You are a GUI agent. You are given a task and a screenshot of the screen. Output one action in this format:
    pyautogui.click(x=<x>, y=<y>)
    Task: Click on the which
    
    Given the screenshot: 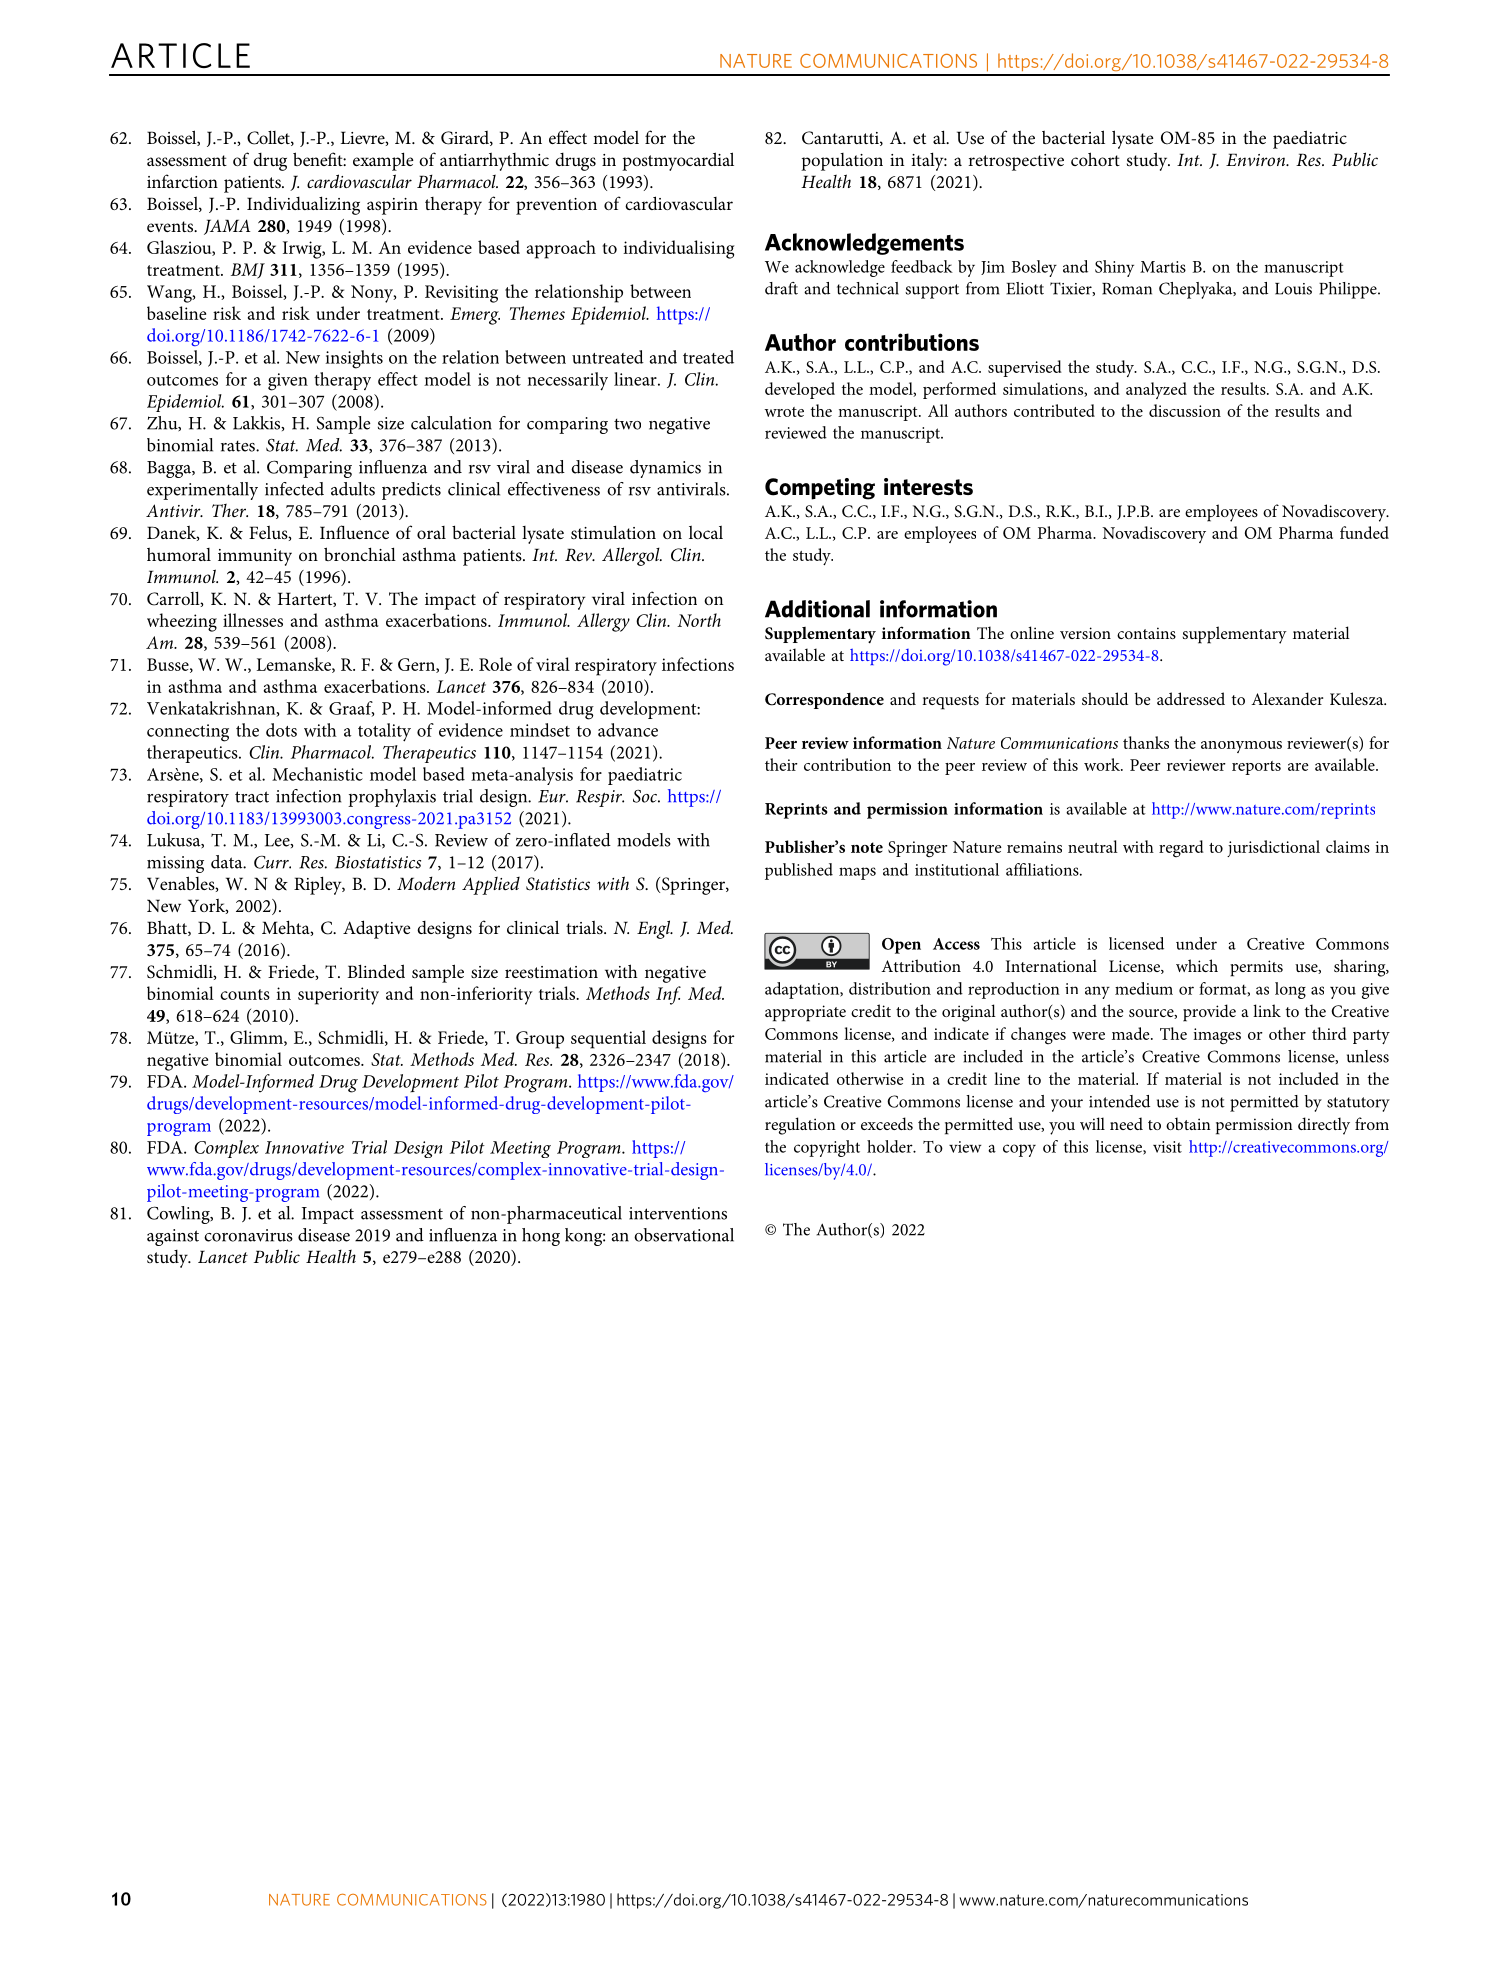 What is the action you would take?
    pyautogui.click(x=1197, y=965)
